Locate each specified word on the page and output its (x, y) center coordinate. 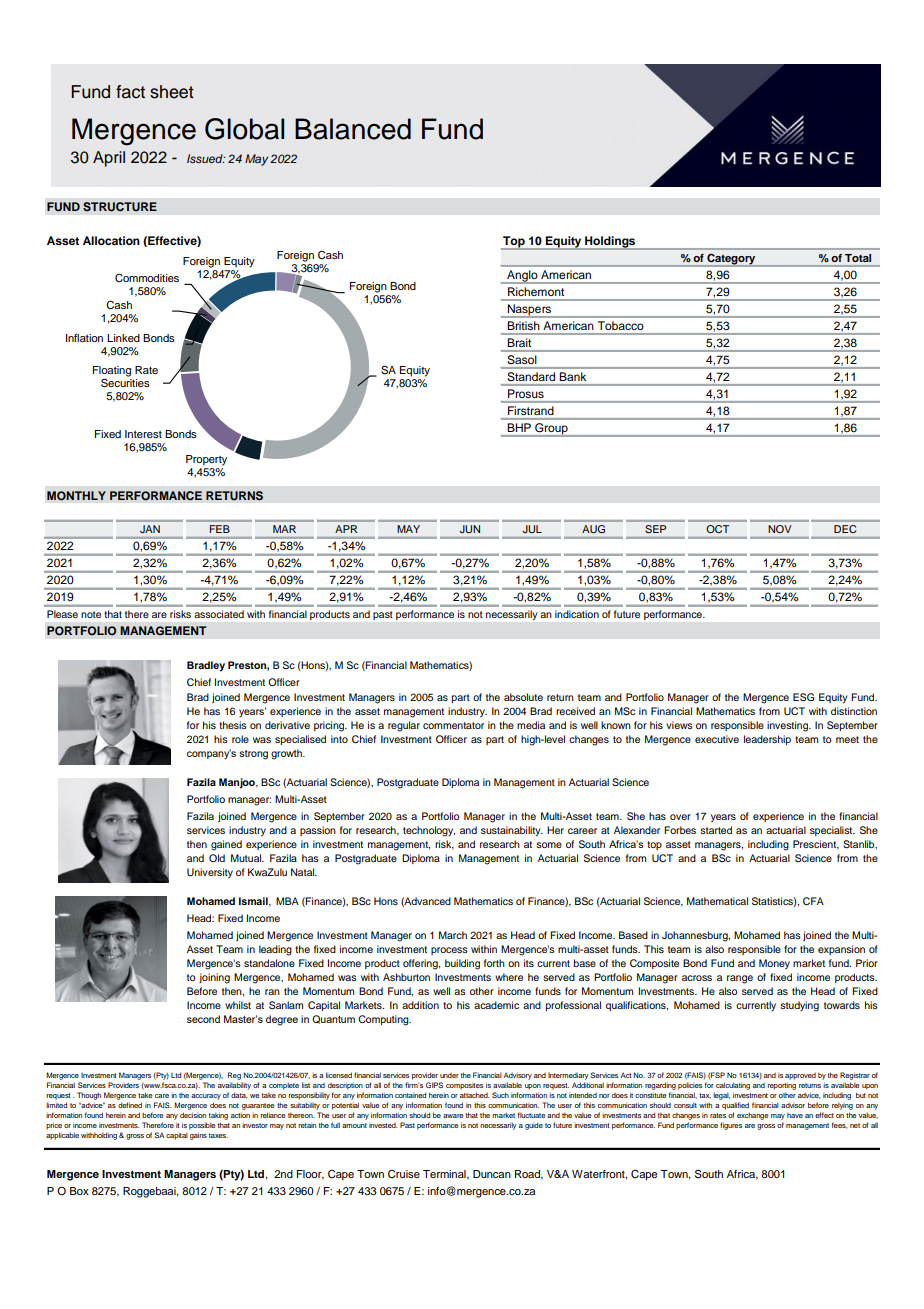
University (210, 873)
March (453, 935)
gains (198, 1136)
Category (731, 259)
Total (858, 258)
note (91, 614)
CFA (813, 901)
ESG (803, 697)
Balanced (353, 129)
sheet (172, 92)
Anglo (522, 277)
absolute (523, 697)
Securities (125, 383)
